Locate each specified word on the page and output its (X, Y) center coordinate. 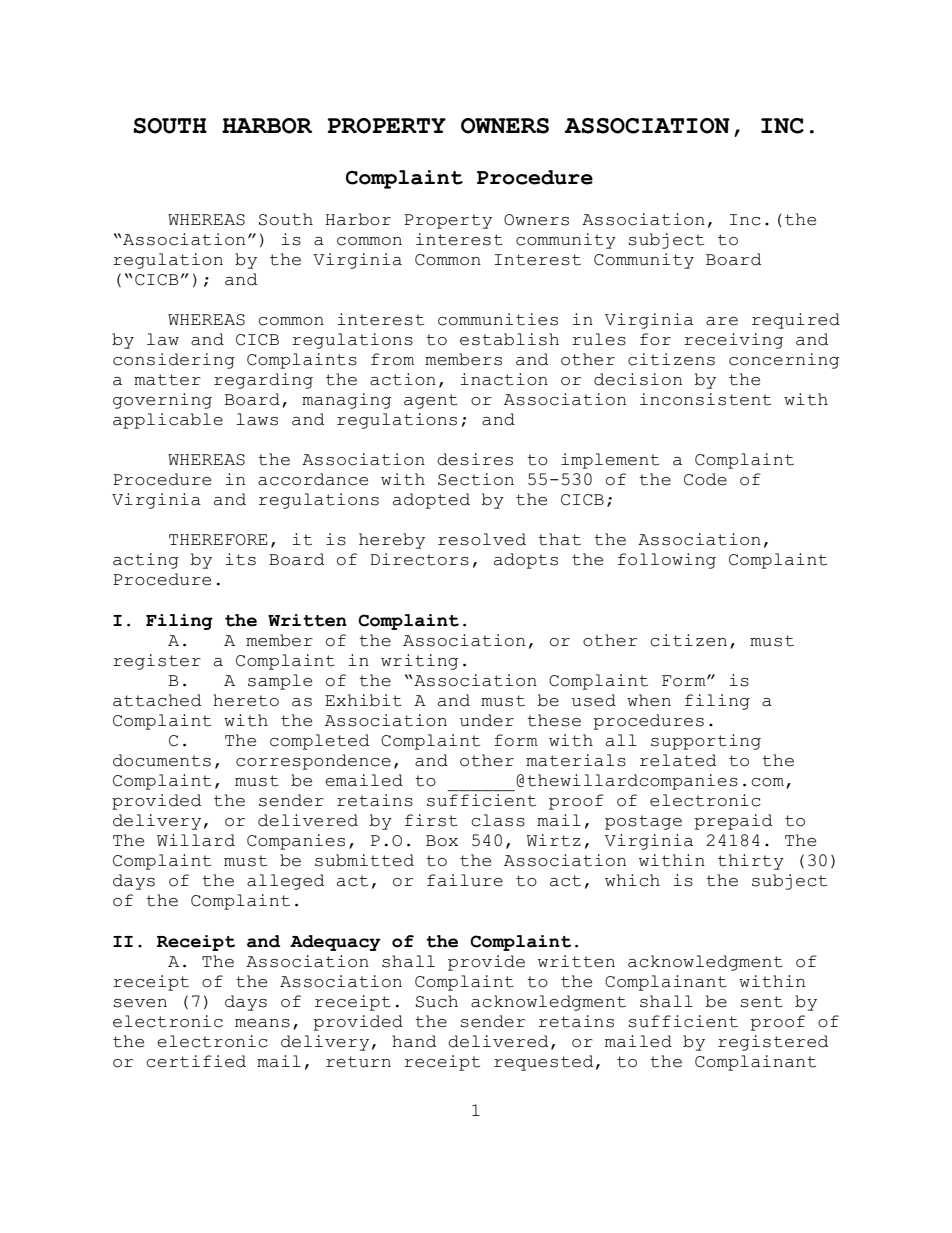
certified (196, 1061)
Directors (420, 559)
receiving (733, 341)
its (240, 559)
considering (174, 361)
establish (509, 339)
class (498, 820)
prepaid (733, 822)
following (667, 561)
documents (162, 760)
